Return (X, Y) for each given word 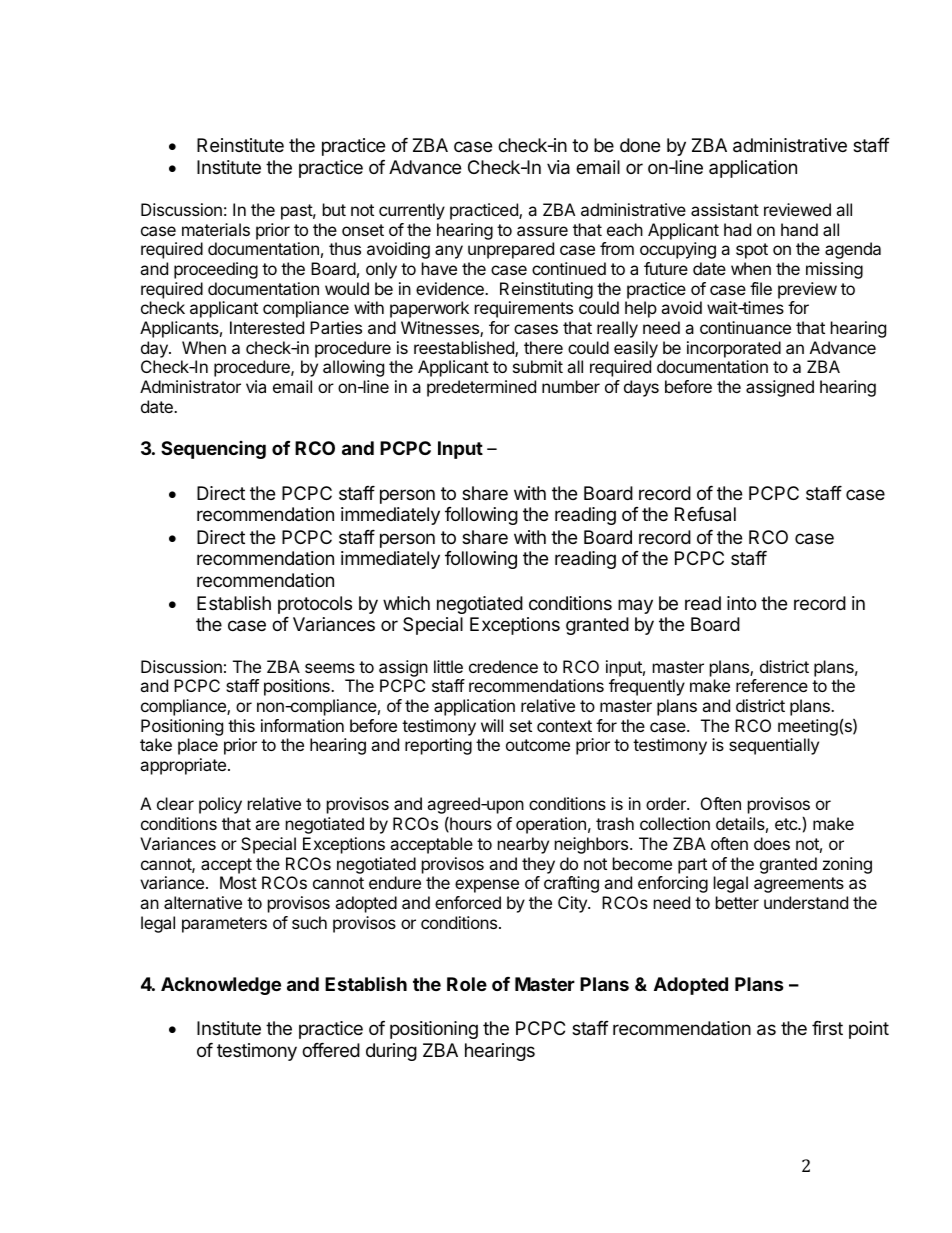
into (741, 603)
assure (542, 231)
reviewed (797, 209)
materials (216, 229)
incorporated (734, 349)
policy (220, 805)
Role (467, 984)
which (406, 603)
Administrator (190, 386)
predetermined (481, 388)
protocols (315, 605)
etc (787, 824)
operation (551, 825)
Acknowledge (221, 986)
